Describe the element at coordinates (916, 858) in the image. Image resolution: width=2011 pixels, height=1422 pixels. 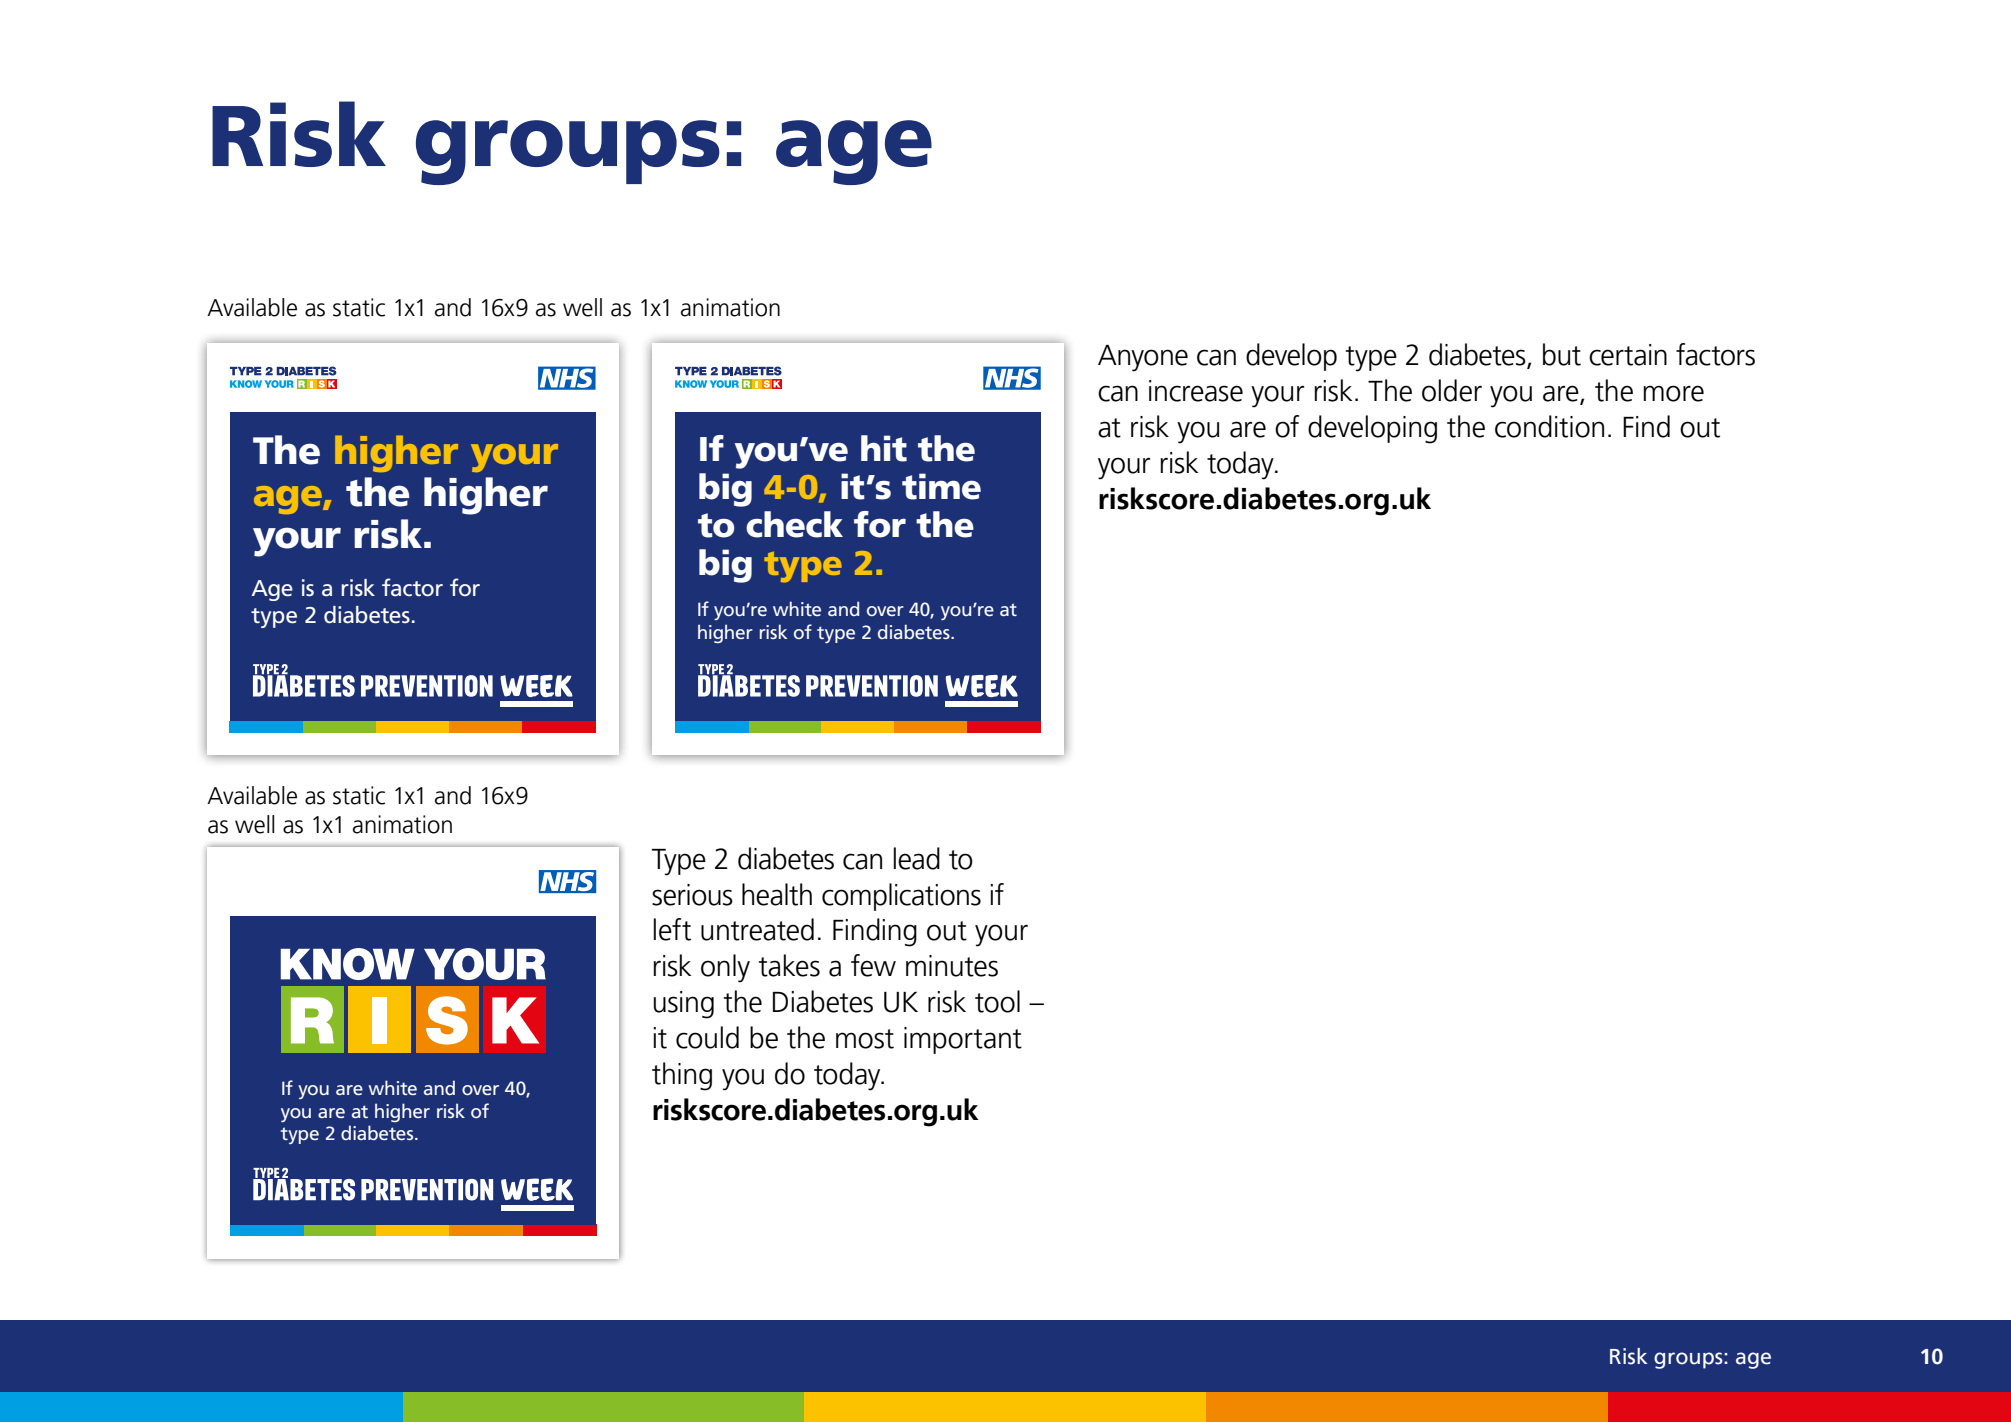
I see `lead` at that location.
